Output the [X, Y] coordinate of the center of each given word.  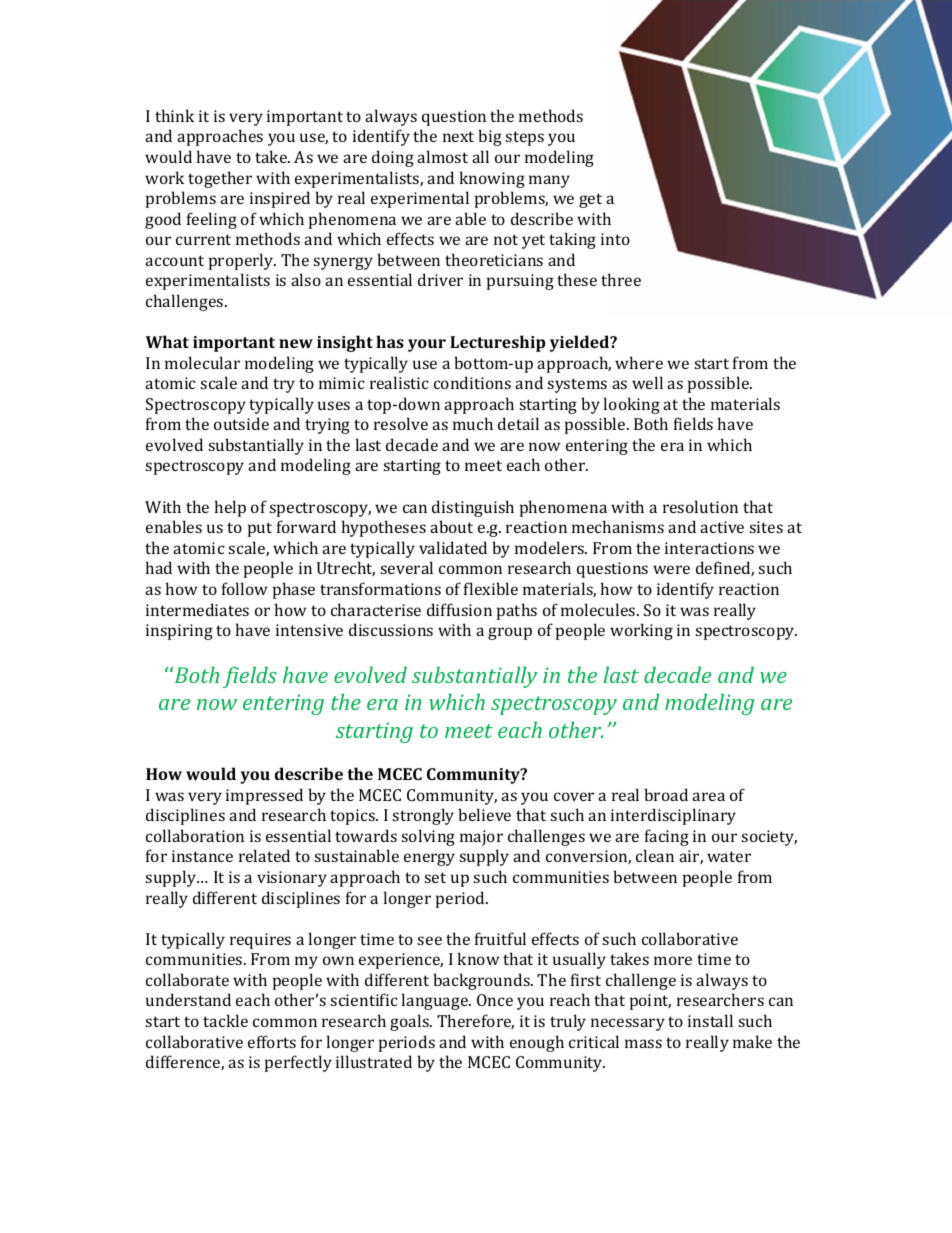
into [615, 239]
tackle [225, 1020]
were [671, 569]
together [220, 179]
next [458, 136]
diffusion [459, 609]
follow [244, 588]
